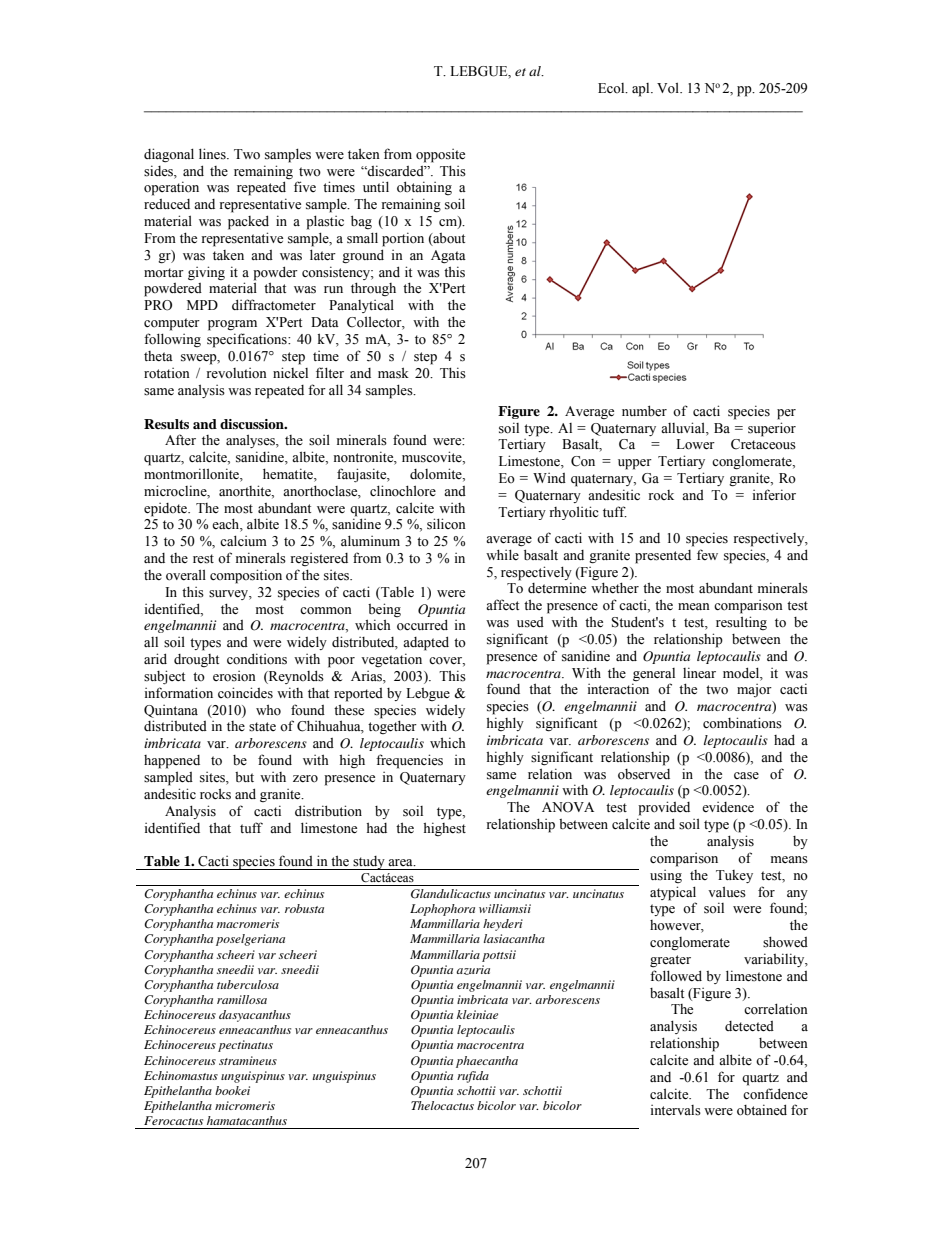 This screenshot has height=1233, width=952. Describe the element at coordinates (237, 373) in the screenshot. I see `revolution` at that location.
